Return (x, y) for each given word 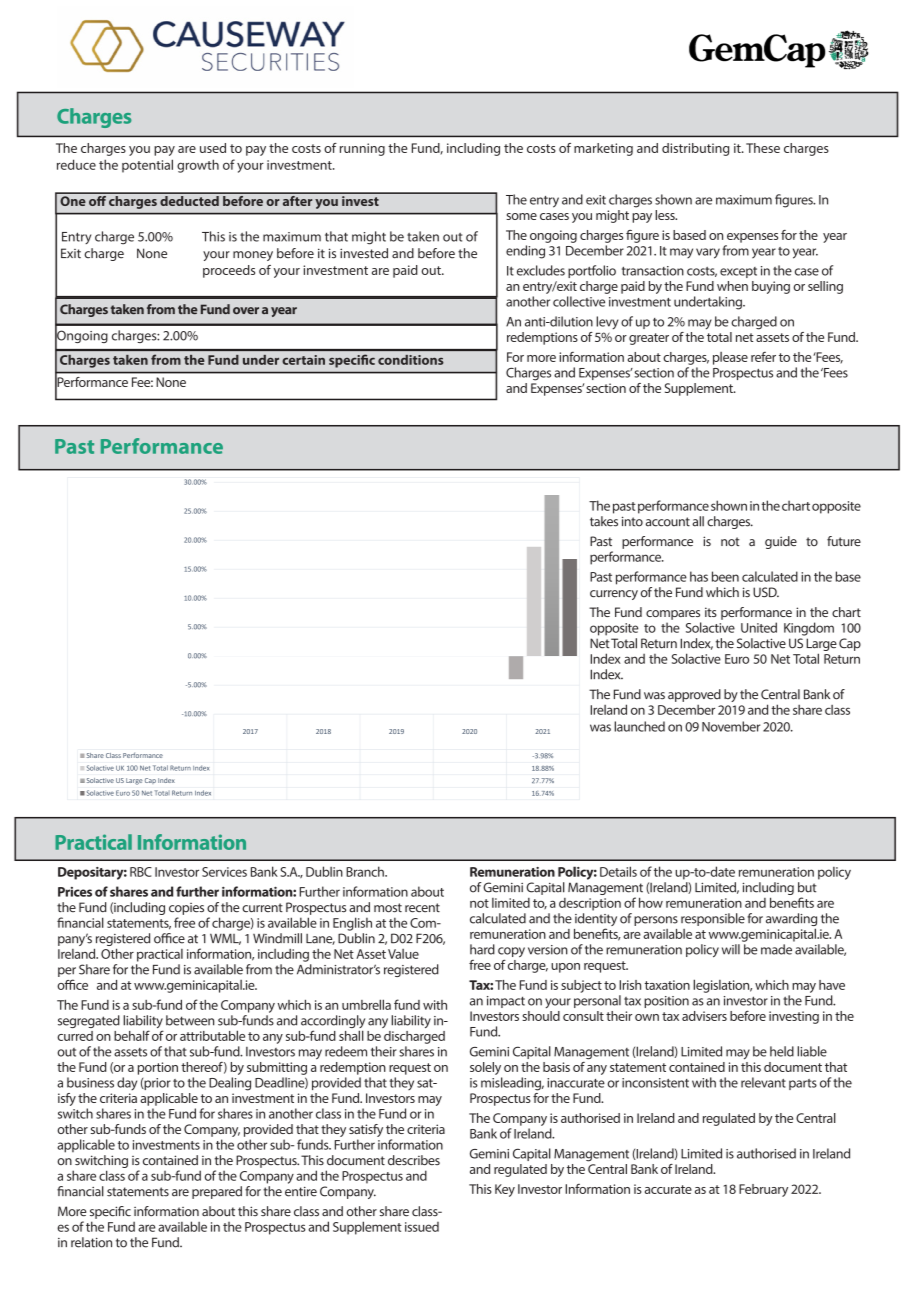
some (521, 216)
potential (147, 166)
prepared (217, 1192)
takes (604, 521)
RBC (141, 872)
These (763, 148)
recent (422, 908)
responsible (713, 919)
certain (304, 360)
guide (781, 542)
